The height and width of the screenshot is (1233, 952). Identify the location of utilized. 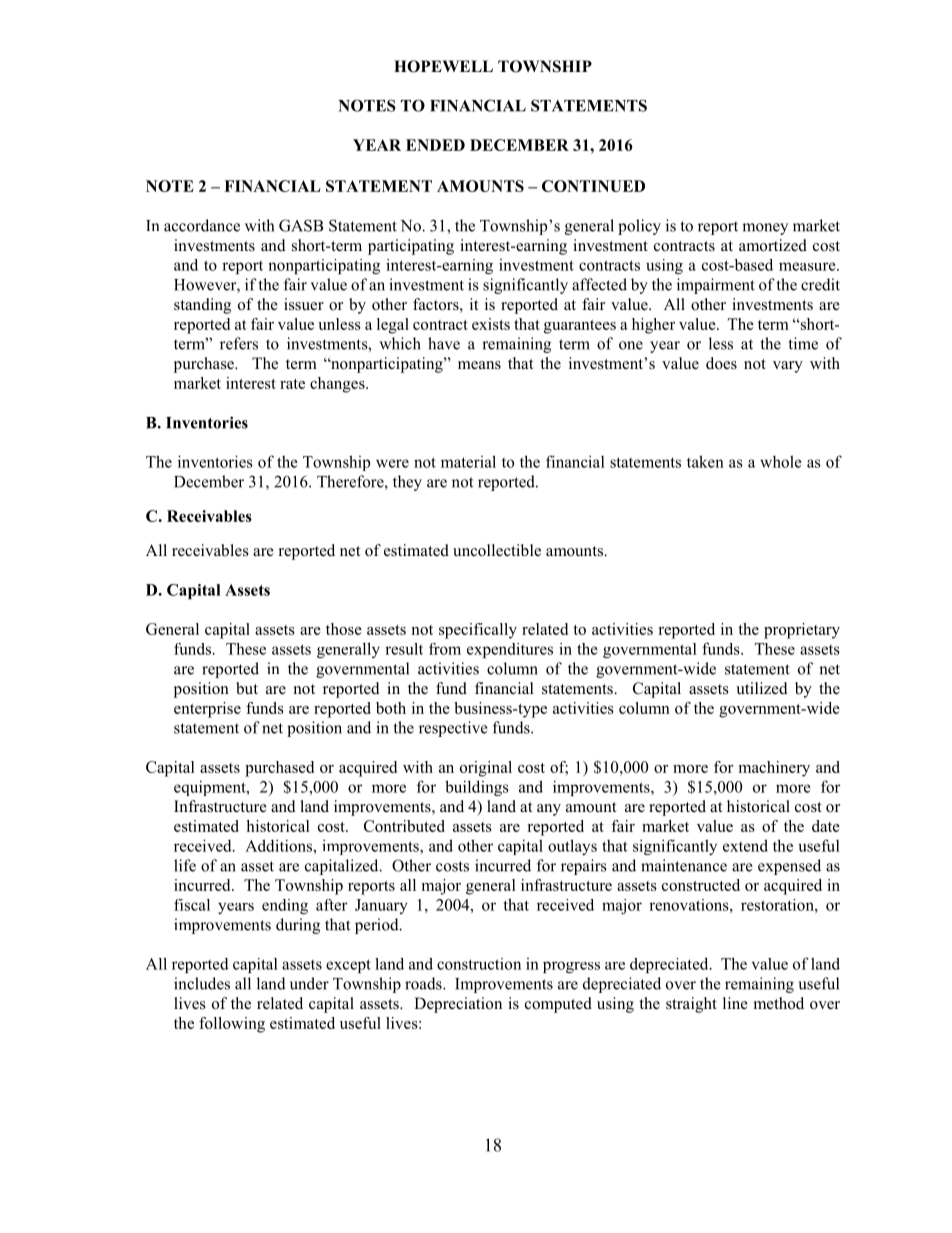
(762, 688).
